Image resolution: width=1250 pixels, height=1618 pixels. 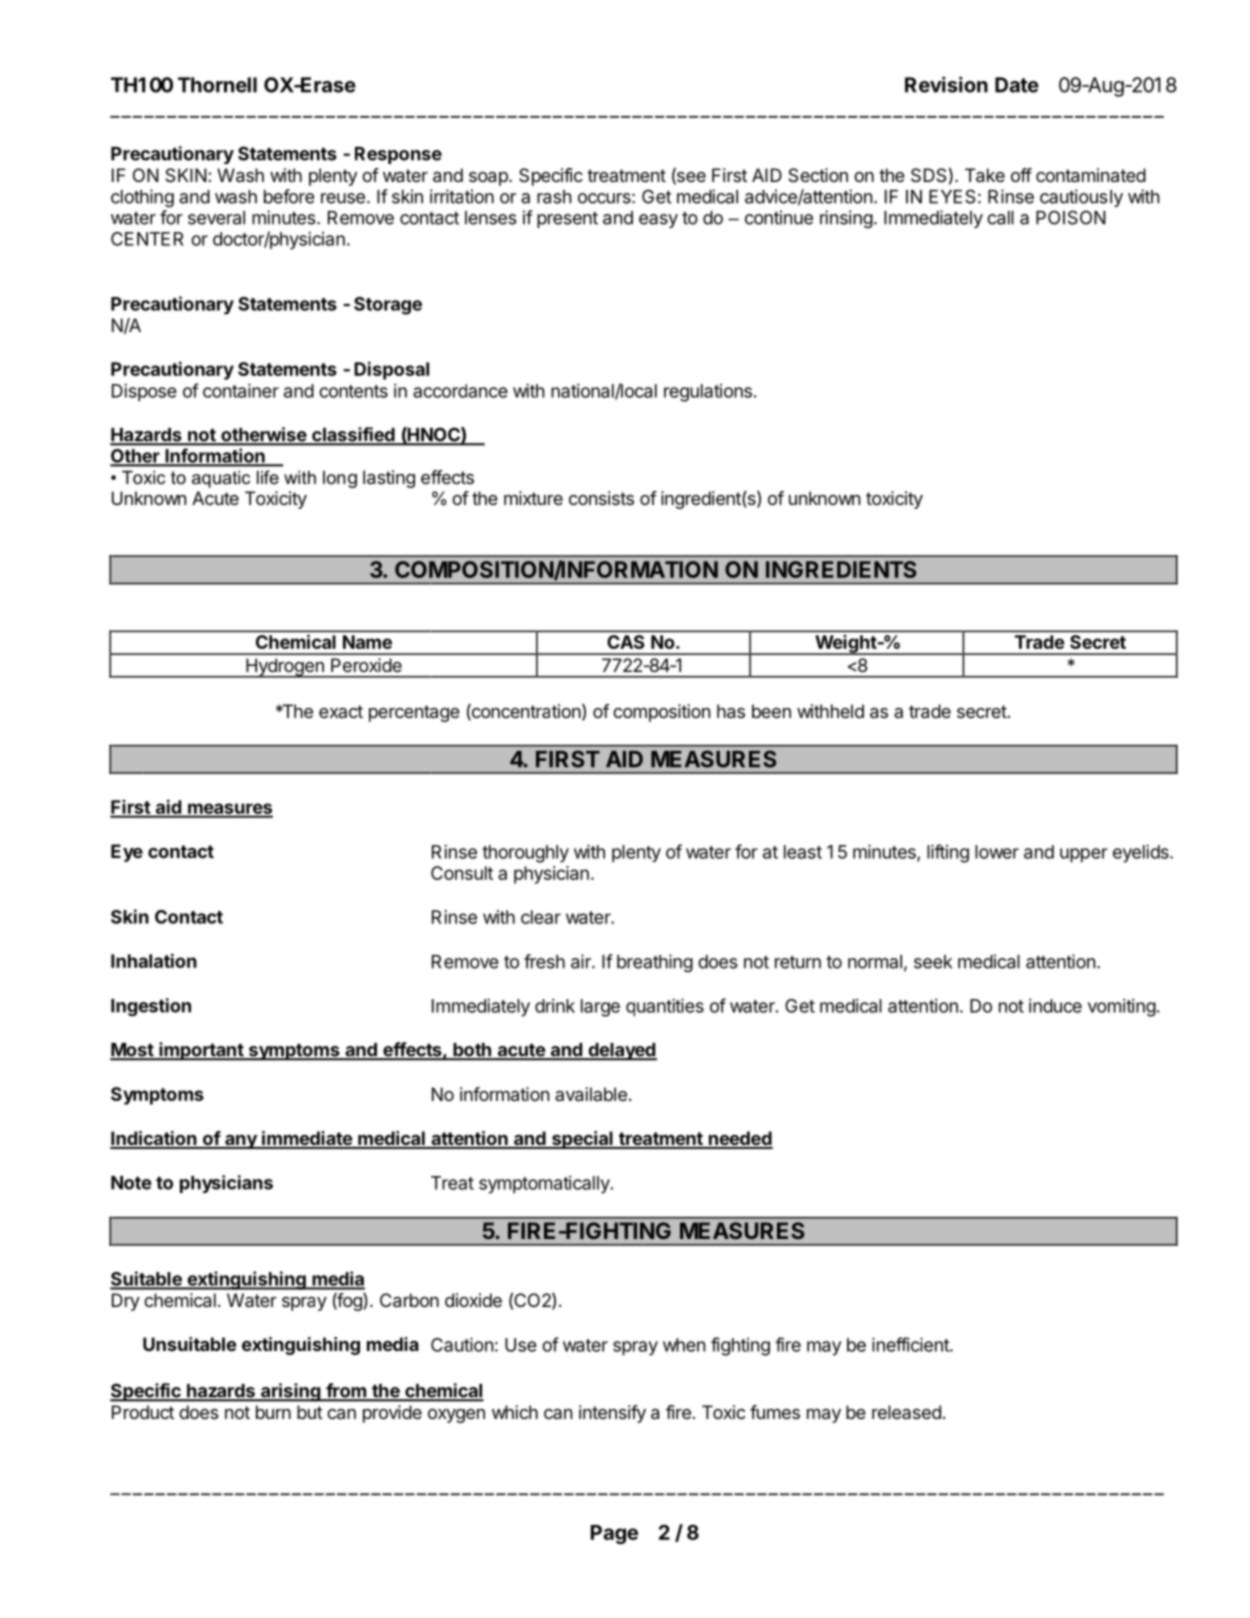 What do you see at coordinates (554, 197) in the screenshot?
I see `rash` at bounding box center [554, 197].
